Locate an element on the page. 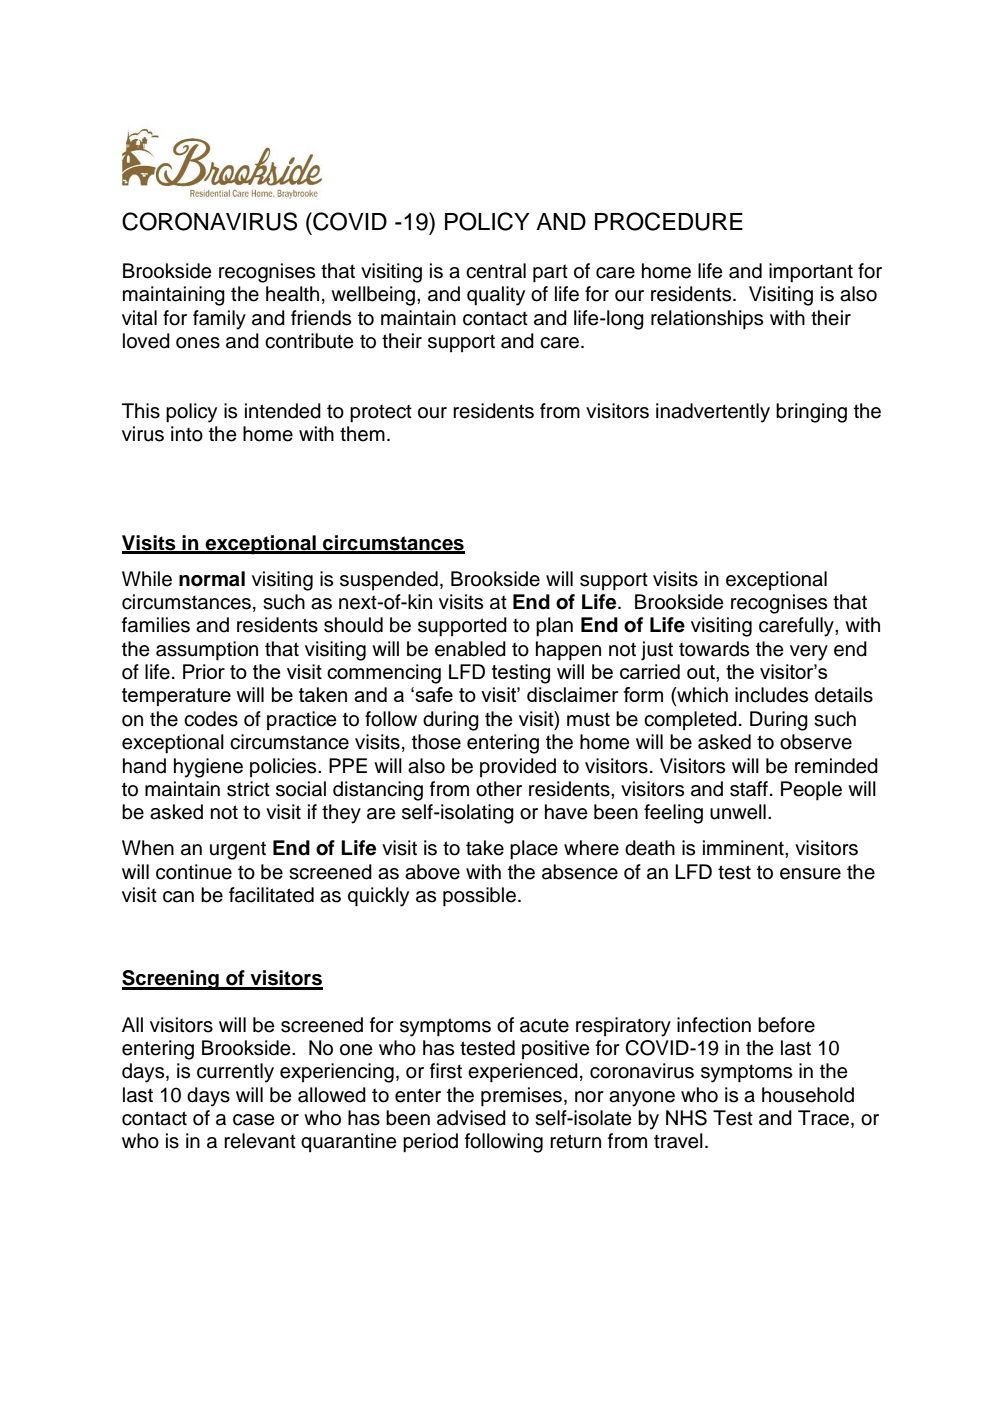 Image resolution: width=1007 pixels, height=1425 pixels. Prior is located at coordinates (204, 671).
